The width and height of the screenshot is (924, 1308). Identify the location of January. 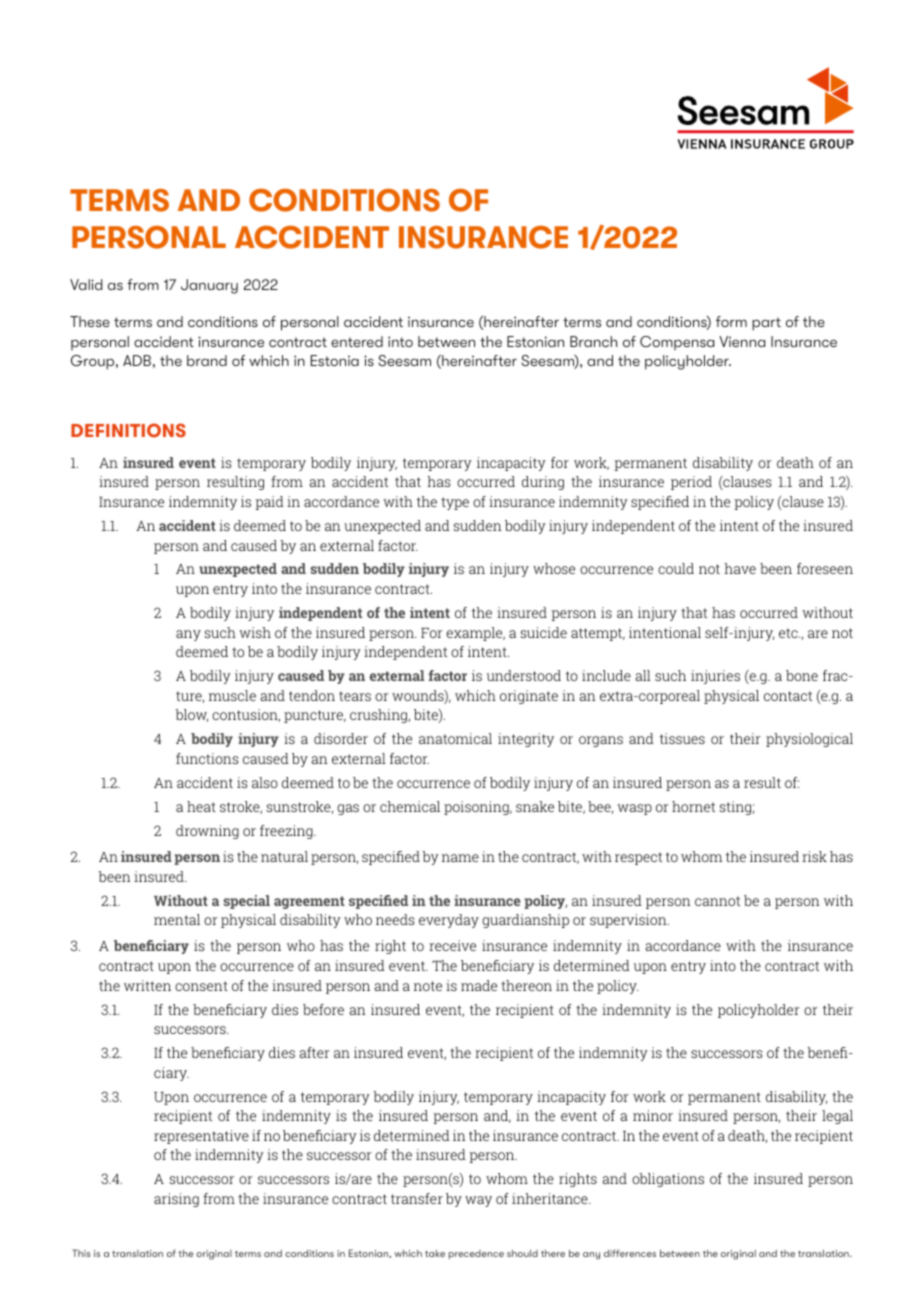
(209, 286).
